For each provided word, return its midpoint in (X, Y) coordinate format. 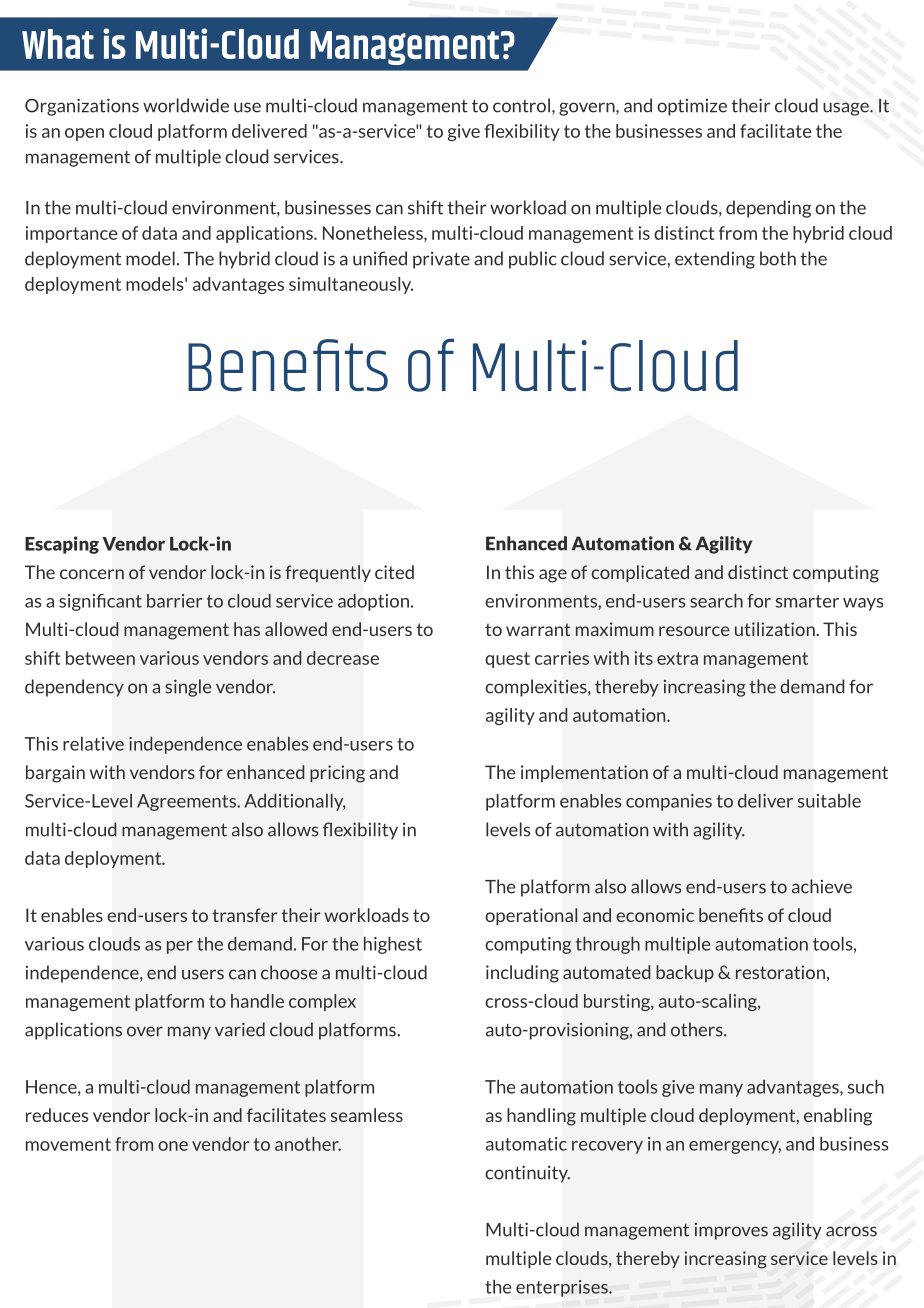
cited (394, 572)
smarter (807, 601)
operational (531, 916)
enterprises (563, 1288)
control (521, 105)
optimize (692, 107)
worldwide (186, 105)
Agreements (187, 802)
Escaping (62, 545)
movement (68, 1144)
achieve (822, 886)
